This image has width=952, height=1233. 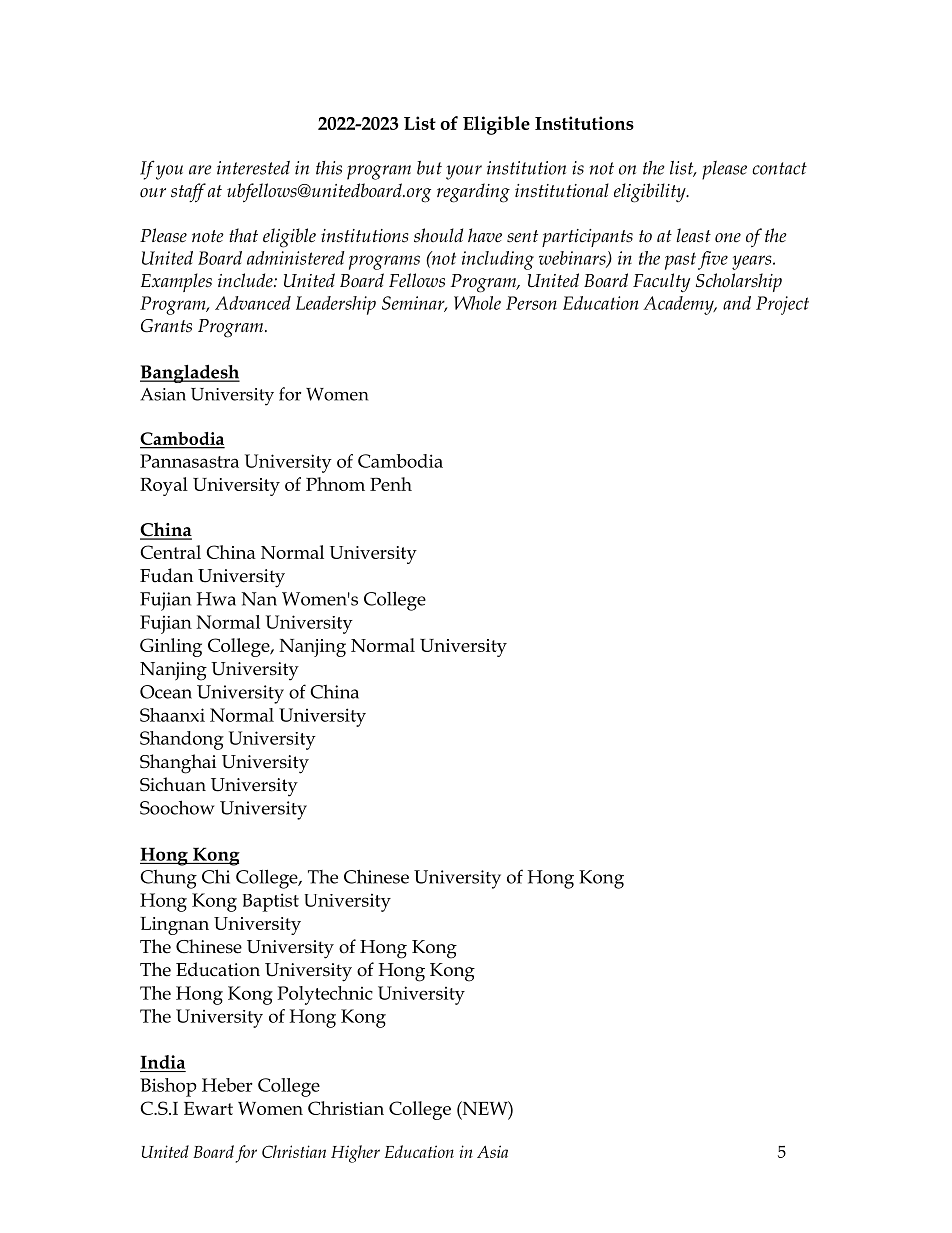 What do you see at coordinates (391, 484) in the image?
I see `Penh` at bounding box center [391, 484].
